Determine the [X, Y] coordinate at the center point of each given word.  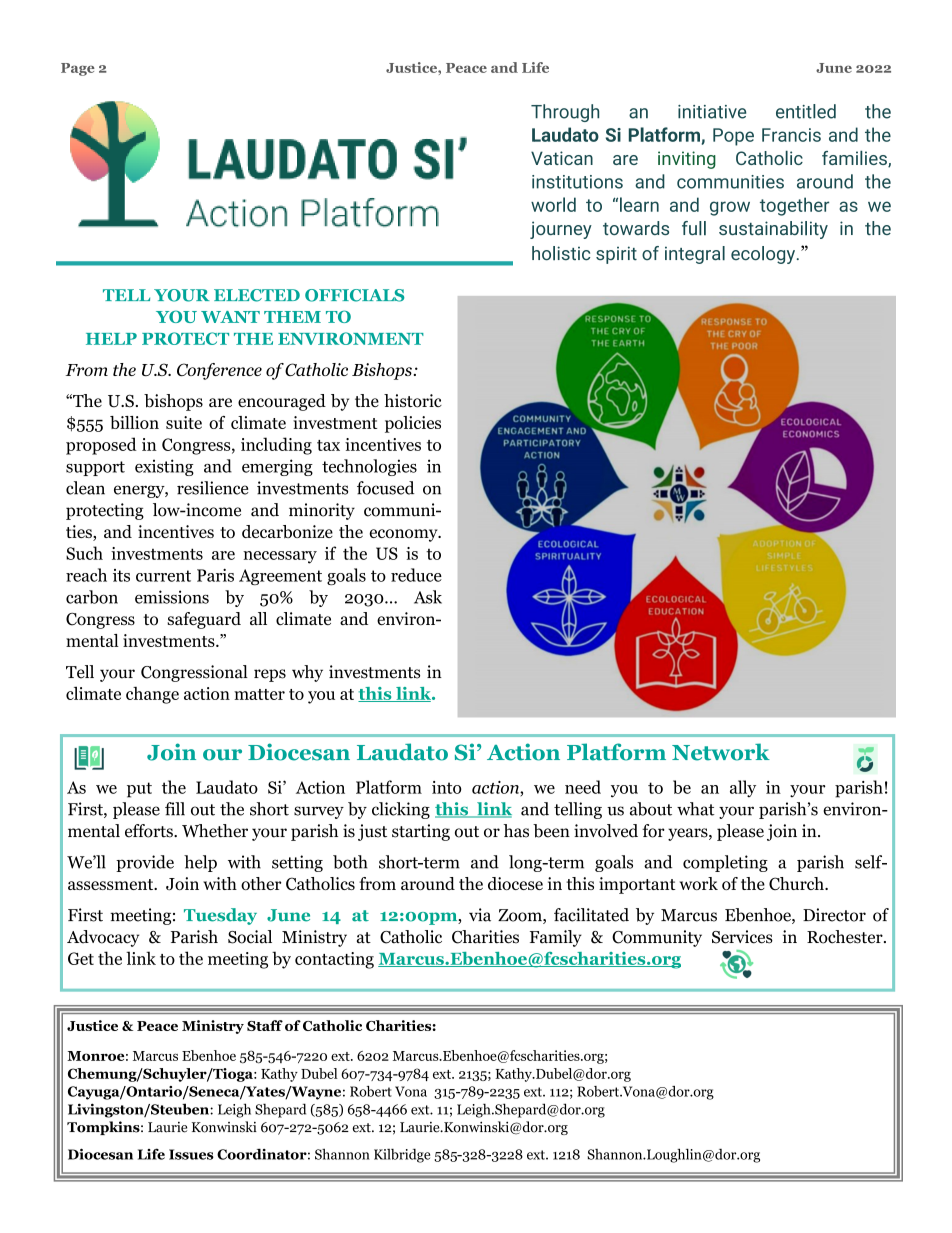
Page [78, 69]
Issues [191, 1154]
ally [743, 788]
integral [695, 255]
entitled [806, 111]
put [139, 790]
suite [184, 422]
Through [565, 113]
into [447, 787]
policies [413, 424]
